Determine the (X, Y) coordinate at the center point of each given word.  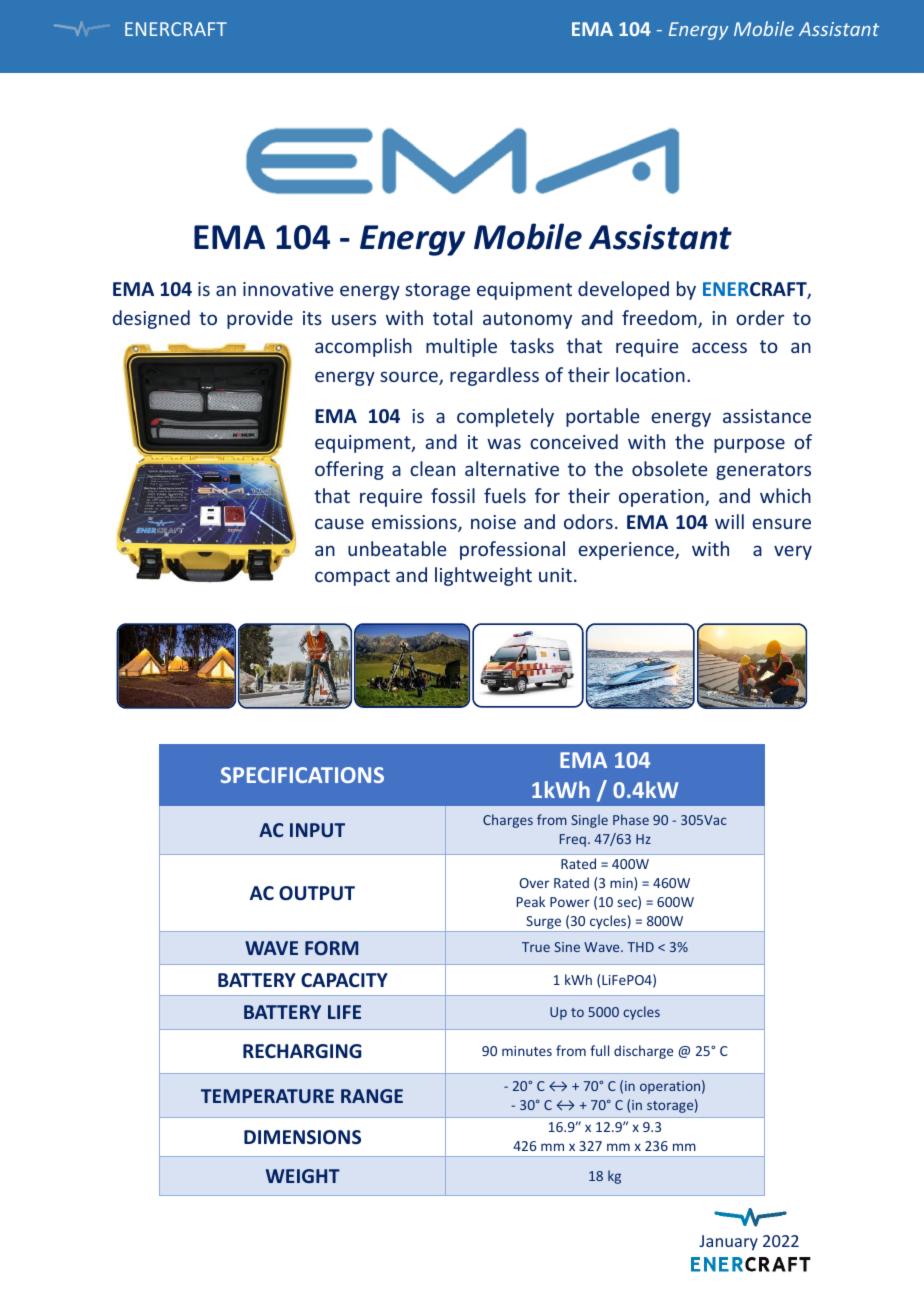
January (728, 1243)
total (452, 317)
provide (260, 319)
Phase (631, 819)
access (719, 347)
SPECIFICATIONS (302, 775)
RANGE (372, 1096)
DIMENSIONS (302, 1137)
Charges (508, 821)
